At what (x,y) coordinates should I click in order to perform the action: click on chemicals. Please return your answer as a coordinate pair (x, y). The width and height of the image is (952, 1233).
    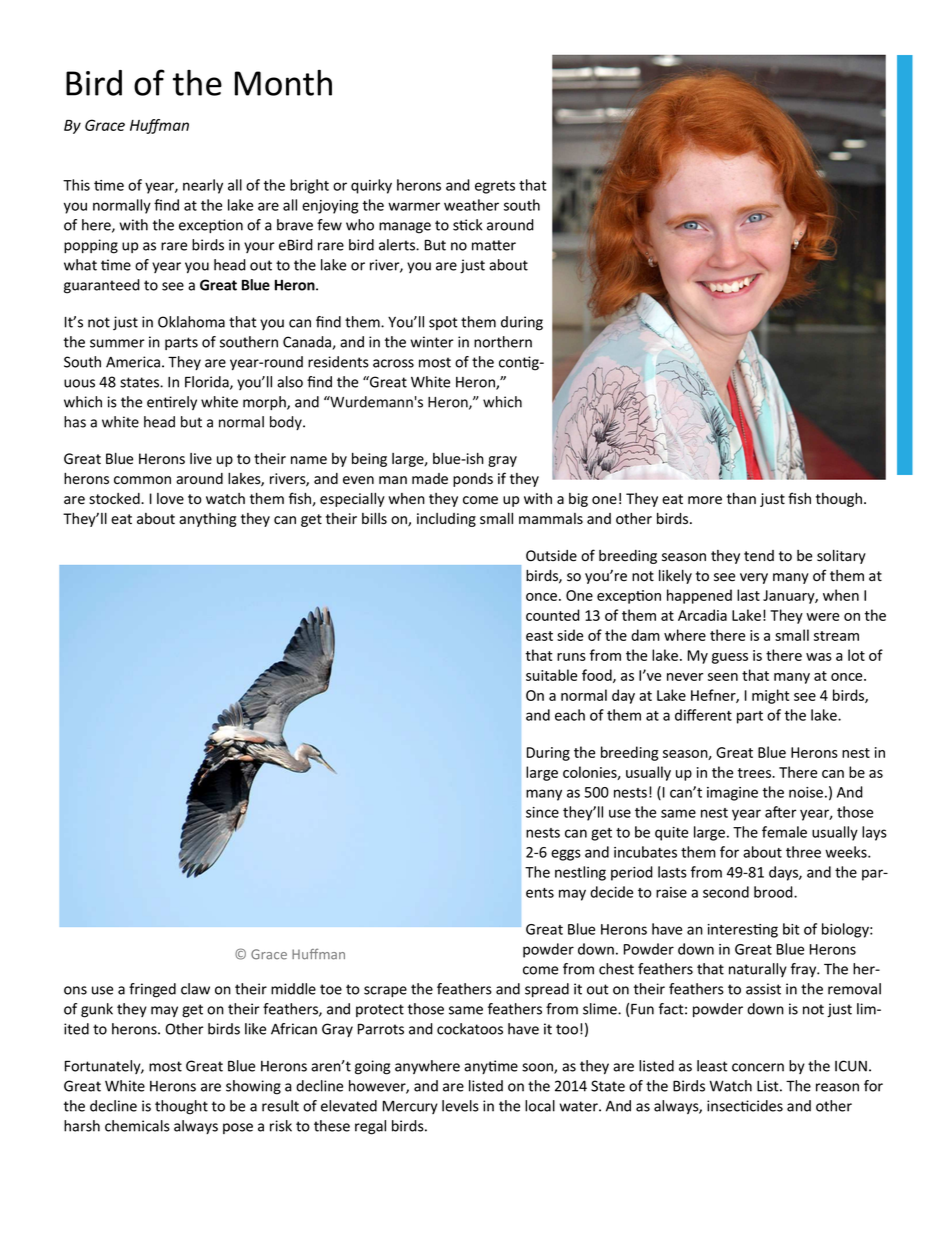
    Looking at the image, I should click on (137, 1126).
